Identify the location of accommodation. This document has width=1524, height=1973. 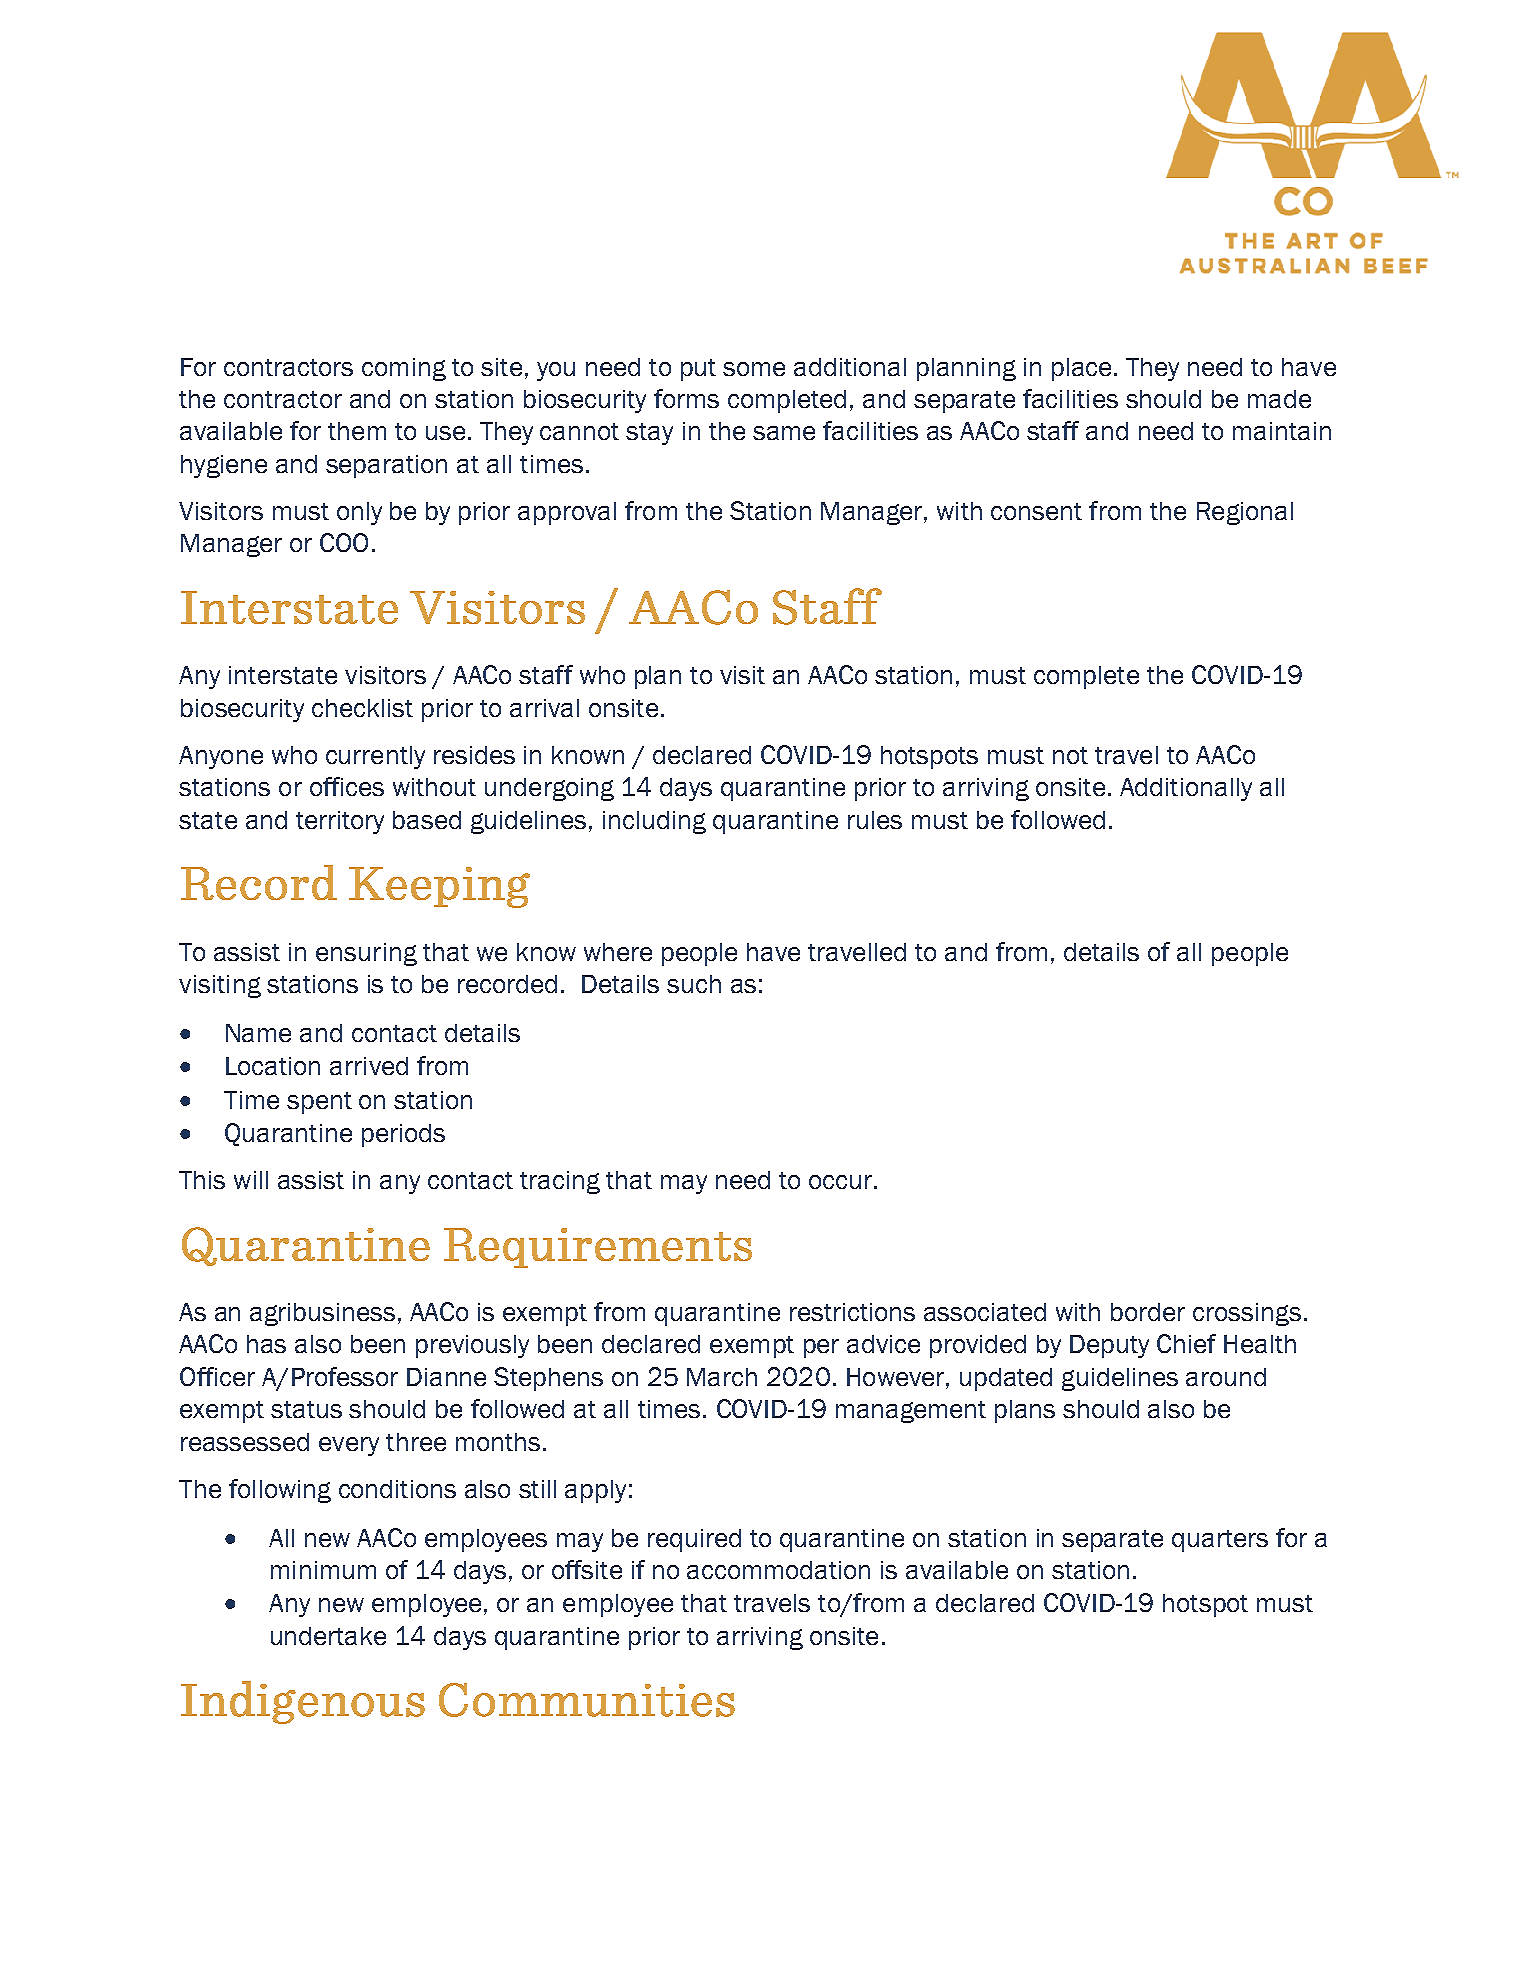
(778, 1570).
